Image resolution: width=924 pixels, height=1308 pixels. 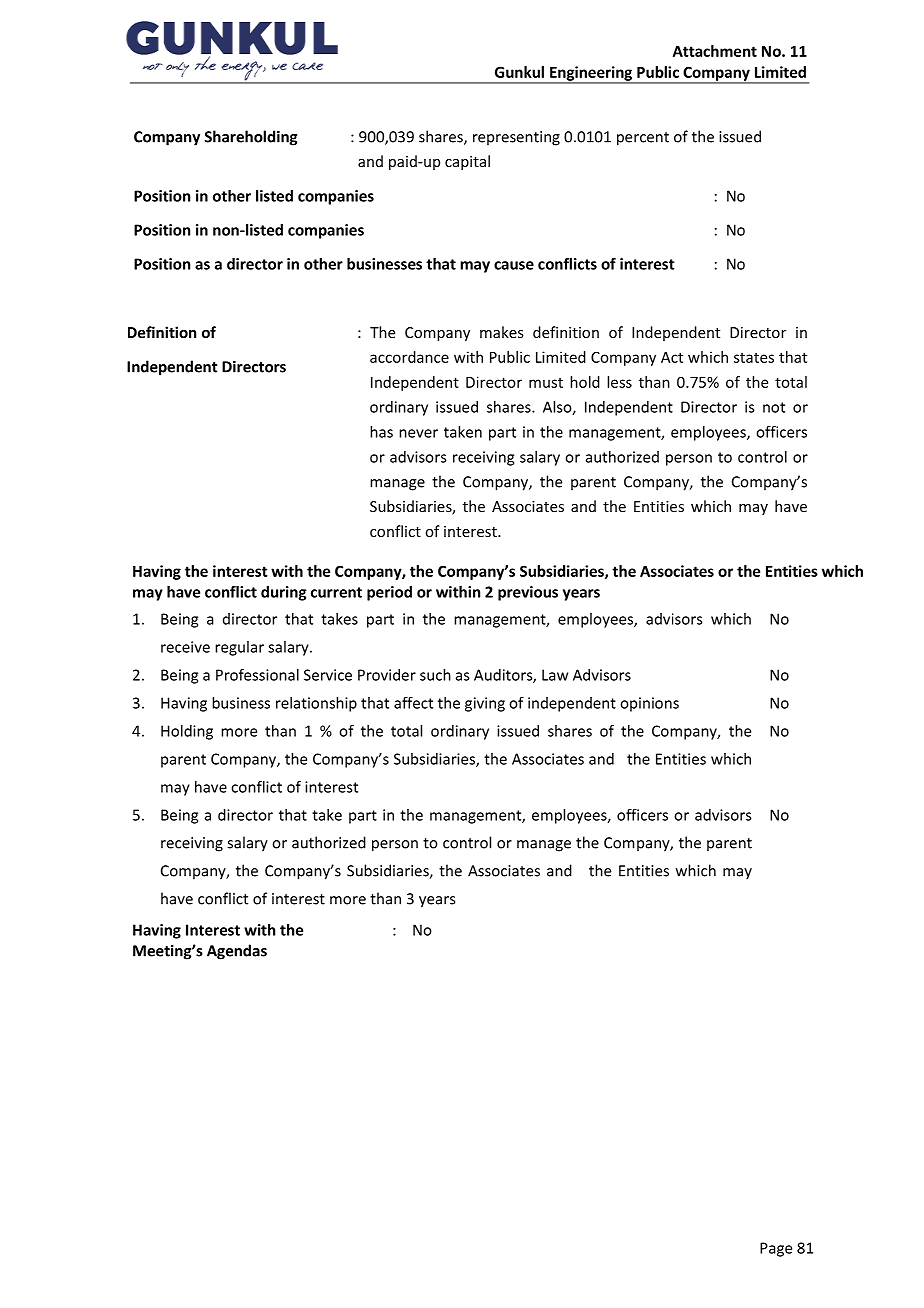 What do you see at coordinates (516, 138) in the image?
I see `representing` at bounding box center [516, 138].
